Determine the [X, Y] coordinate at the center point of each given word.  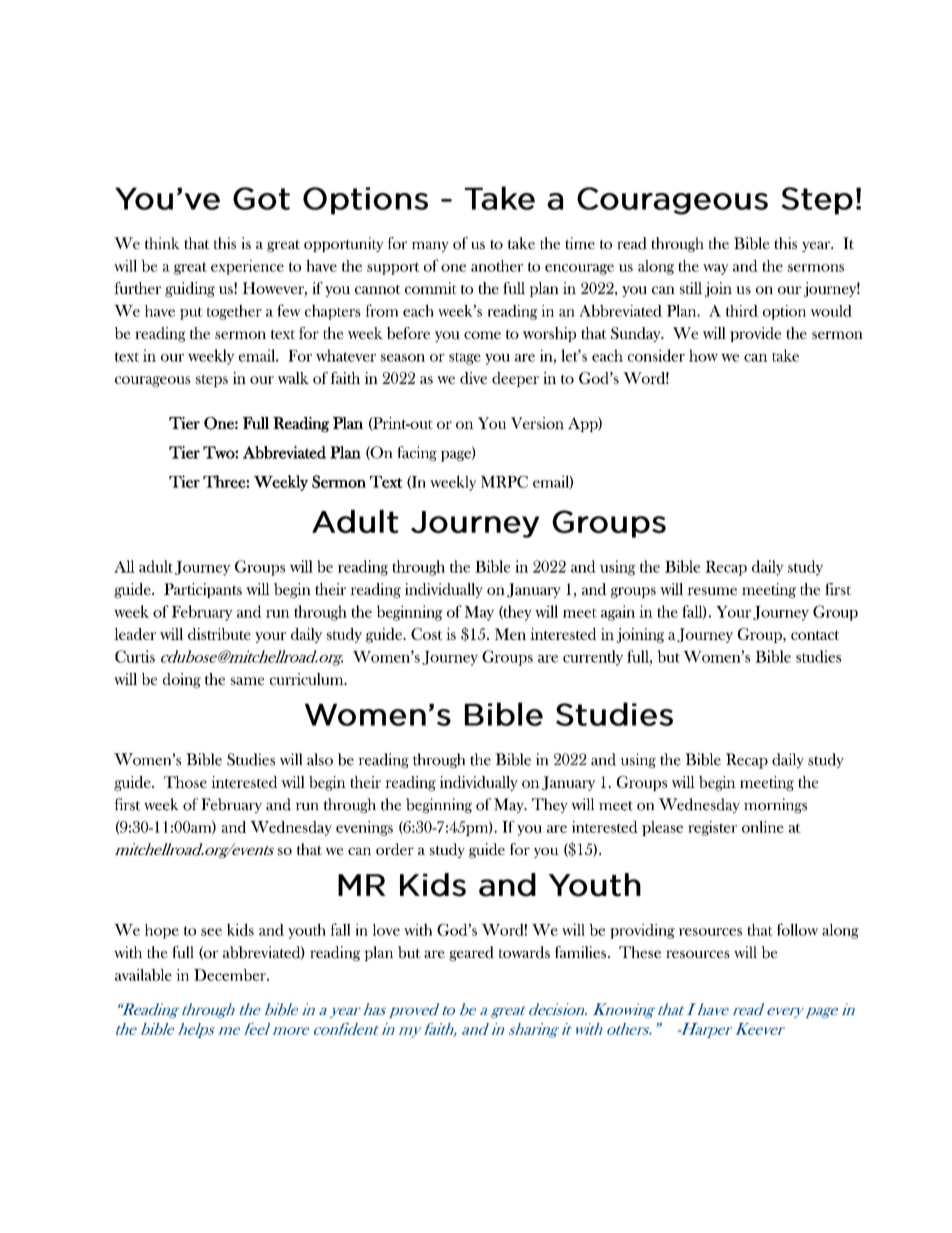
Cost [427, 634]
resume [712, 591]
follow [797, 929]
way [716, 269]
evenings [364, 828]
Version [537, 423]
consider [656, 355]
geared [471, 953]
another [497, 266]
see [211, 932]
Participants [203, 590]
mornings [775, 805]
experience [247, 267]
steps [212, 380]
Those [185, 782]
